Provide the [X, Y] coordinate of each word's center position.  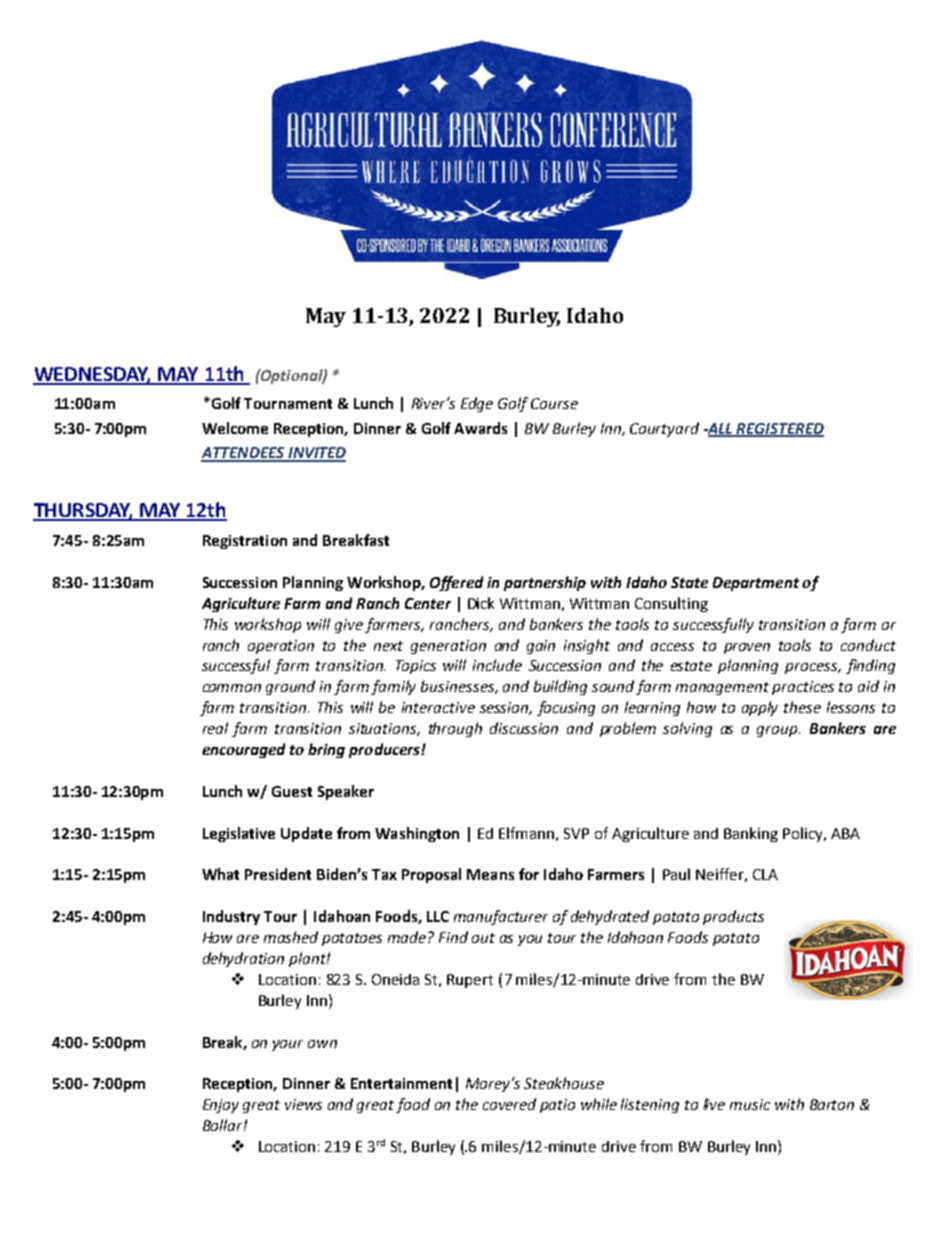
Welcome [235, 428]
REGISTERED [779, 430]
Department [756, 584]
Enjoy [221, 1106]
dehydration [243, 959]
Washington [417, 834]
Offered [456, 583]
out [483, 938]
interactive [438, 707]
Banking [751, 834]
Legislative [239, 834]
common [232, 688]
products [733, 917]
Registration [245, 542]
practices [803, 688]
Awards [480, 428]
